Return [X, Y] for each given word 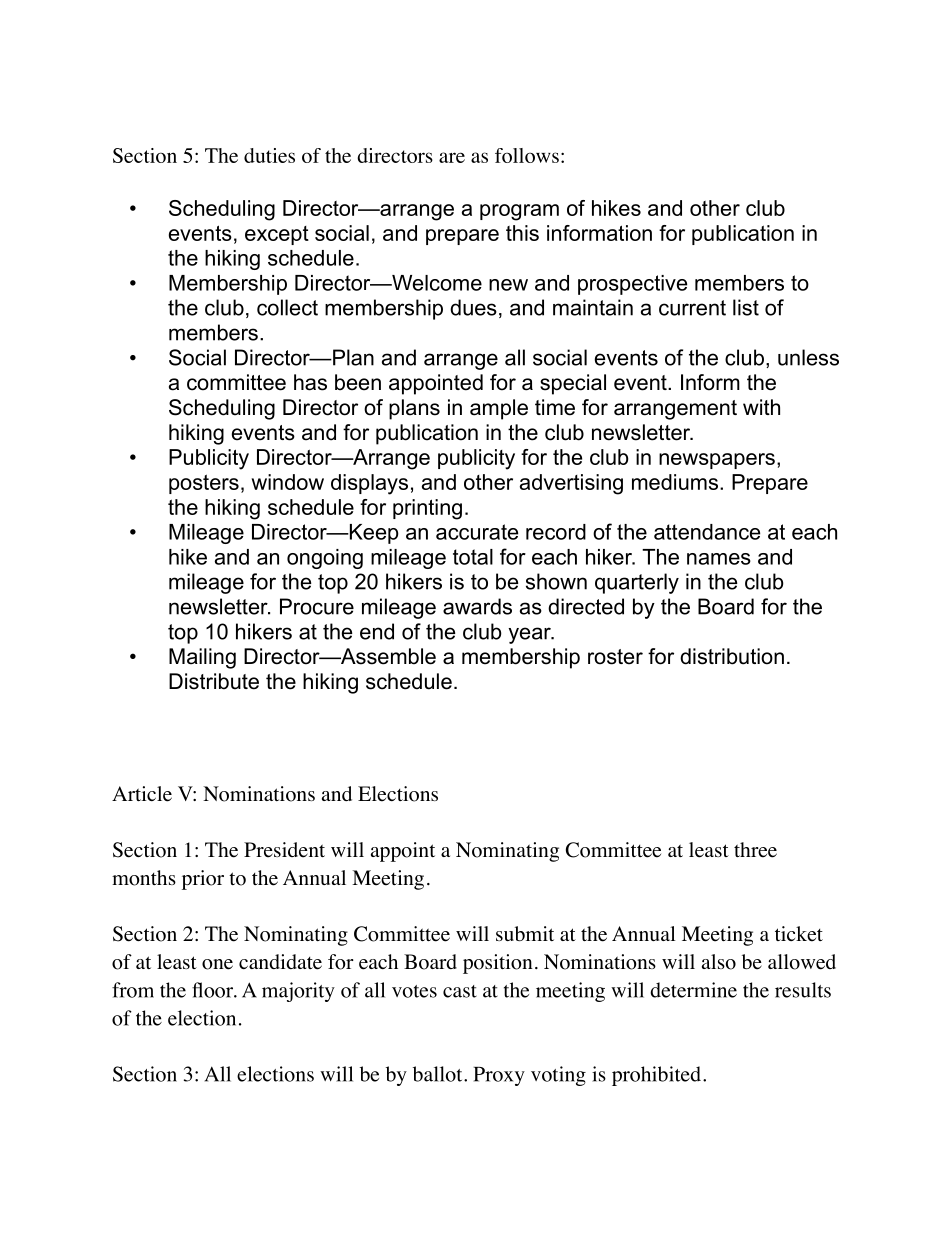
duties [269, 155]
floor [214, 990]
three [755, 850]
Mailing [202, 658]
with [761, 407]
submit [525, 933]
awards [477, 606]
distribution [732, 656]
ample [499, 409]
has [310, 382]
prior [203, 880]
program [519, 212]
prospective [632, 285]
